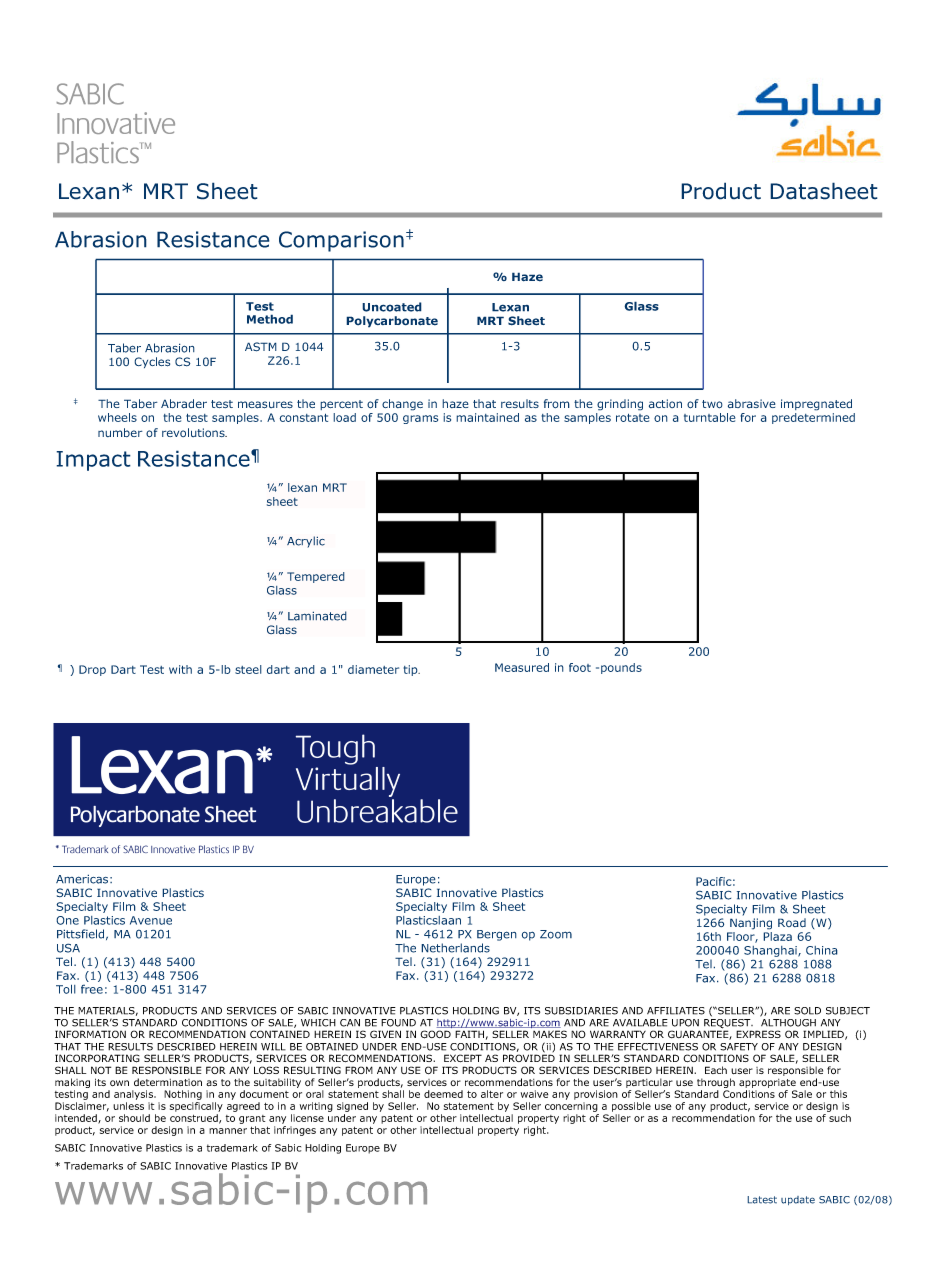  What do you see at coordinates (752, 403) in the screenshot?
I see `abrasive` at bounding box center [752, 403].
